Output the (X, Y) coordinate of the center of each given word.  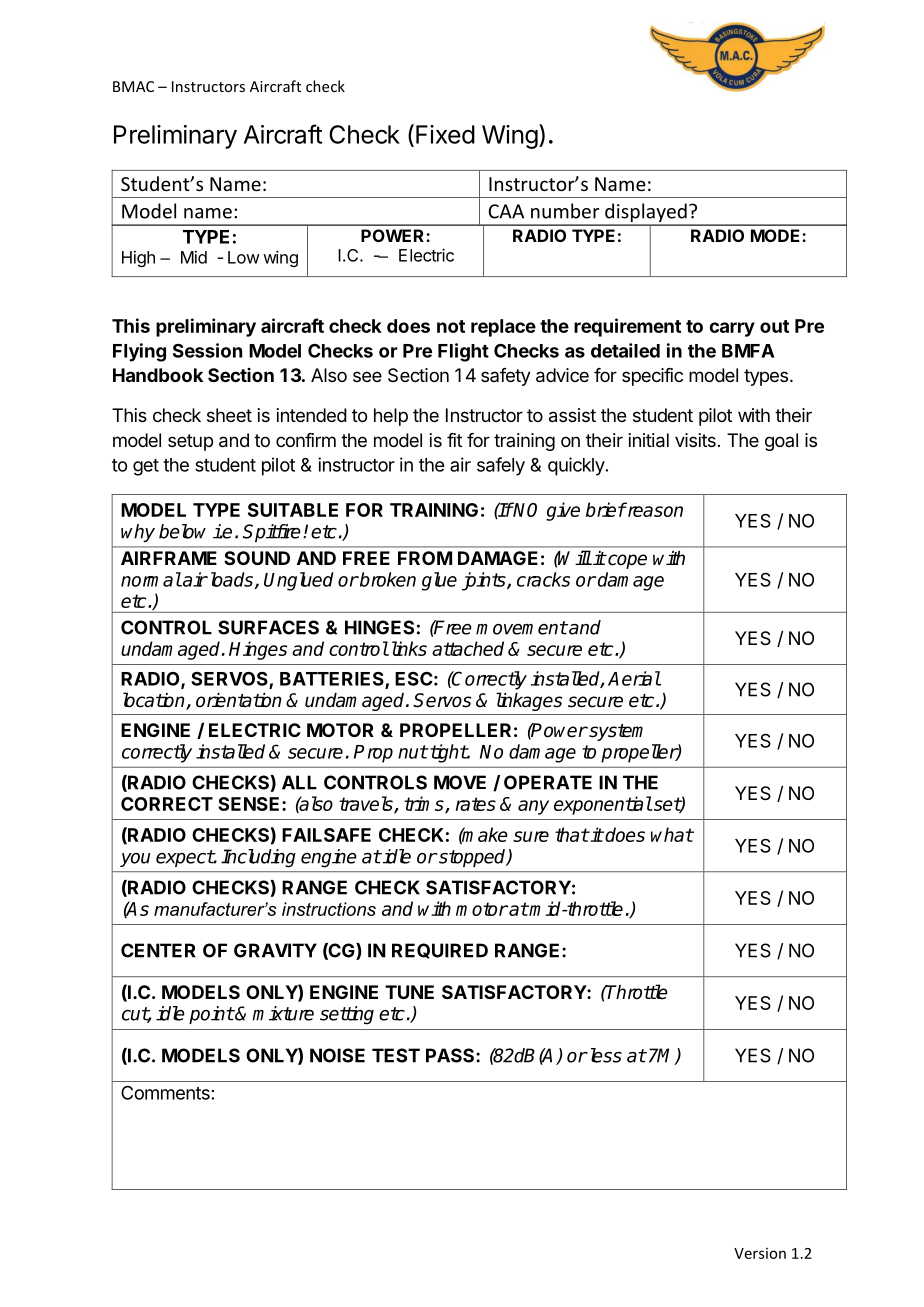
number (565, 211)
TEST (396, 1055)
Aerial (634, 678)
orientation (238, 700)
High (138, 259)
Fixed (445, 134)
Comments (165, 1093)
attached (468, 648)
